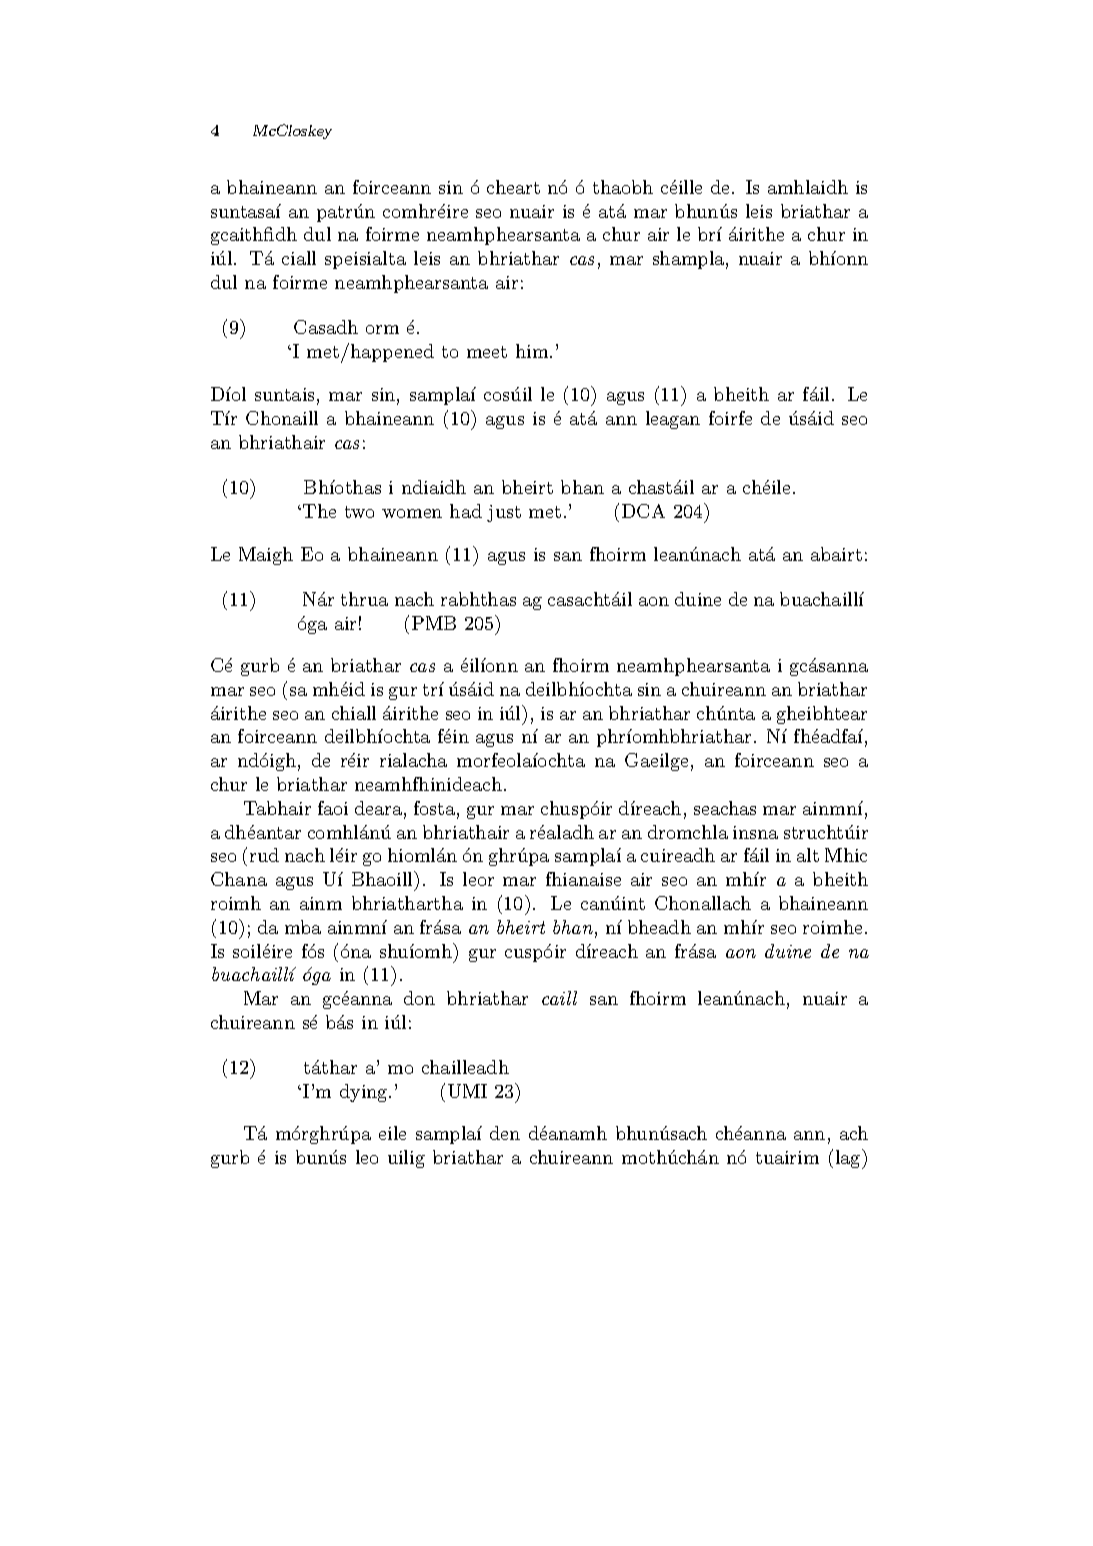  What do you see at coordinates (504, 513) in the screenshot?
I see `just` at bounding box center [504, 513].
